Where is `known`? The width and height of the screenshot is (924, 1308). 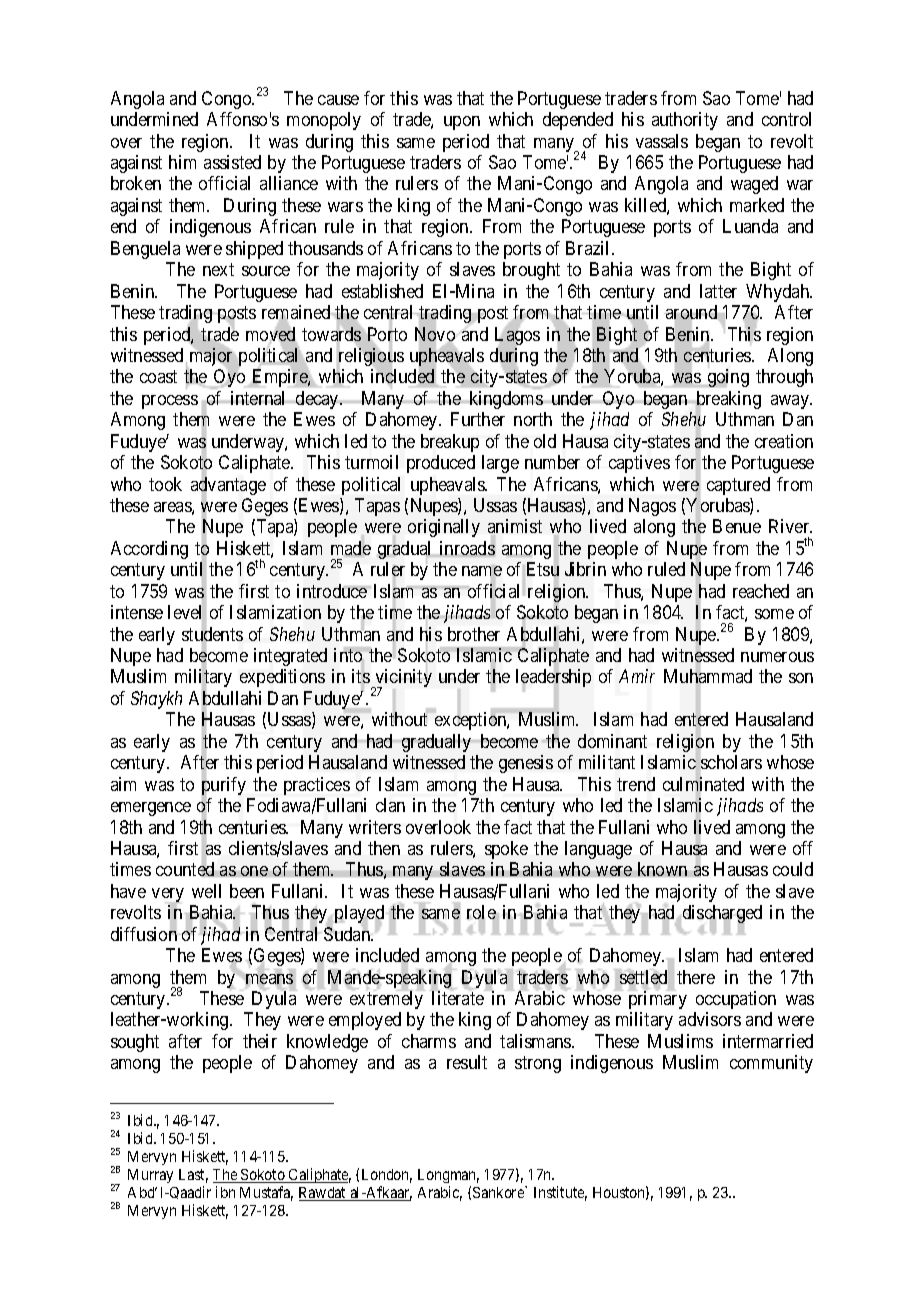
known is located at coordinates (662, 869).
